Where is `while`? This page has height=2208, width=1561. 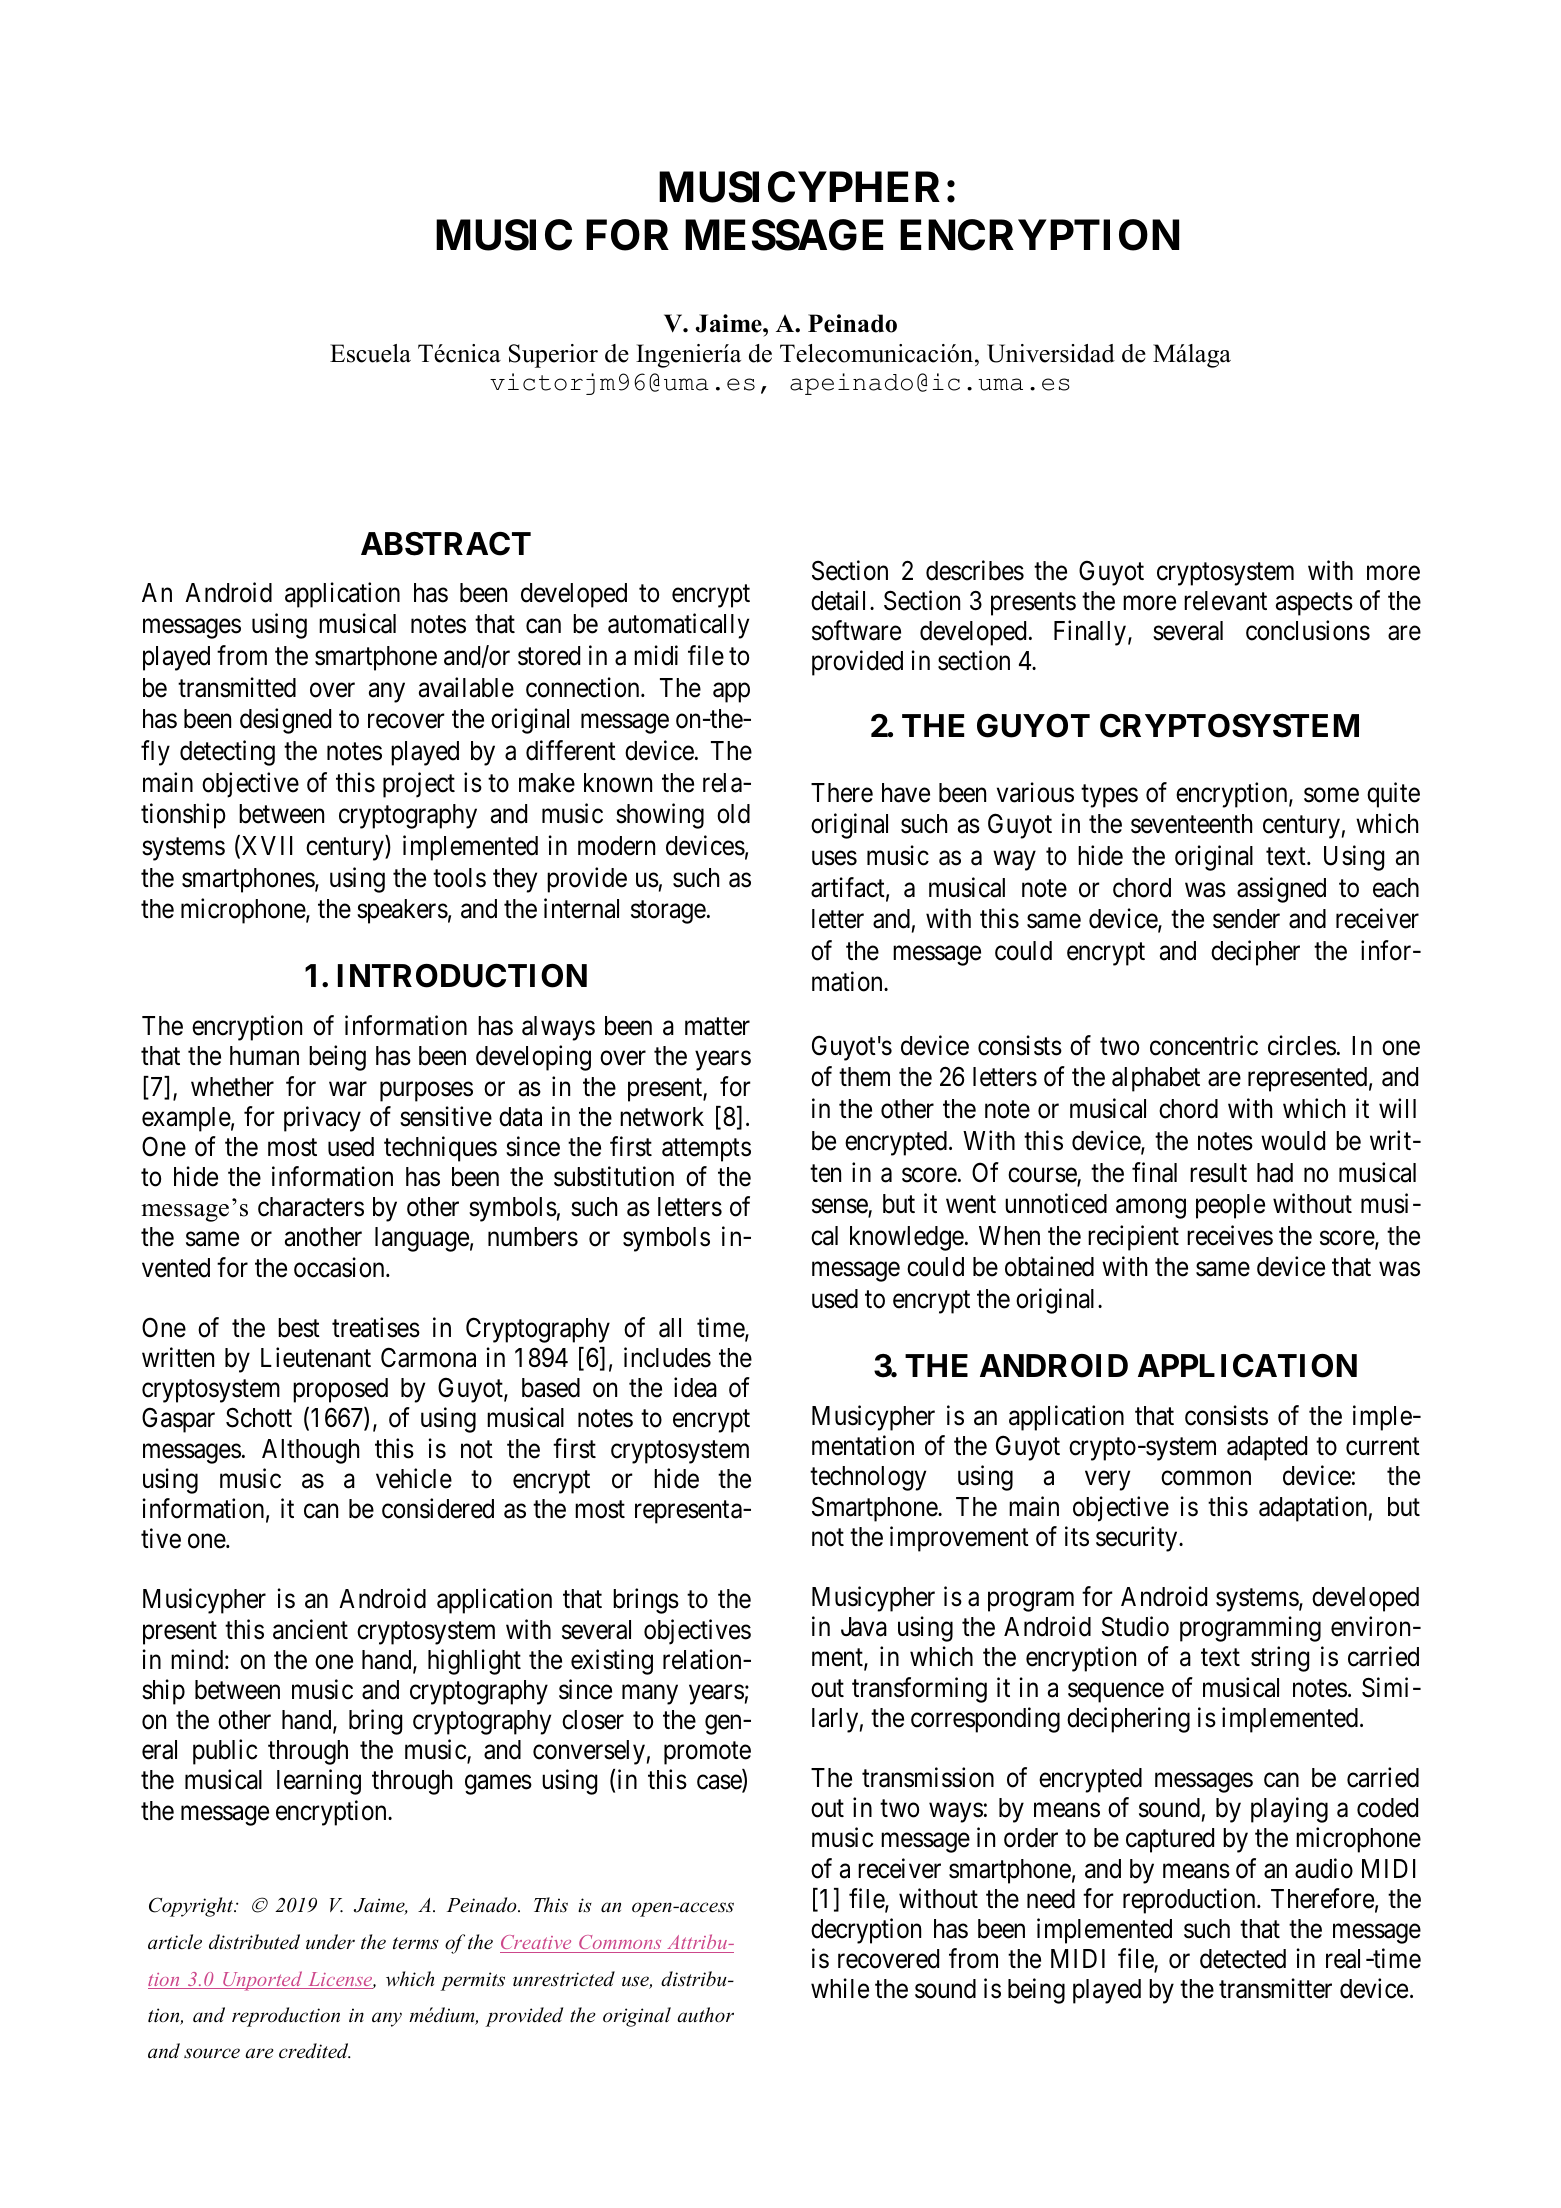 while is located at coordinates (840, 1988).
